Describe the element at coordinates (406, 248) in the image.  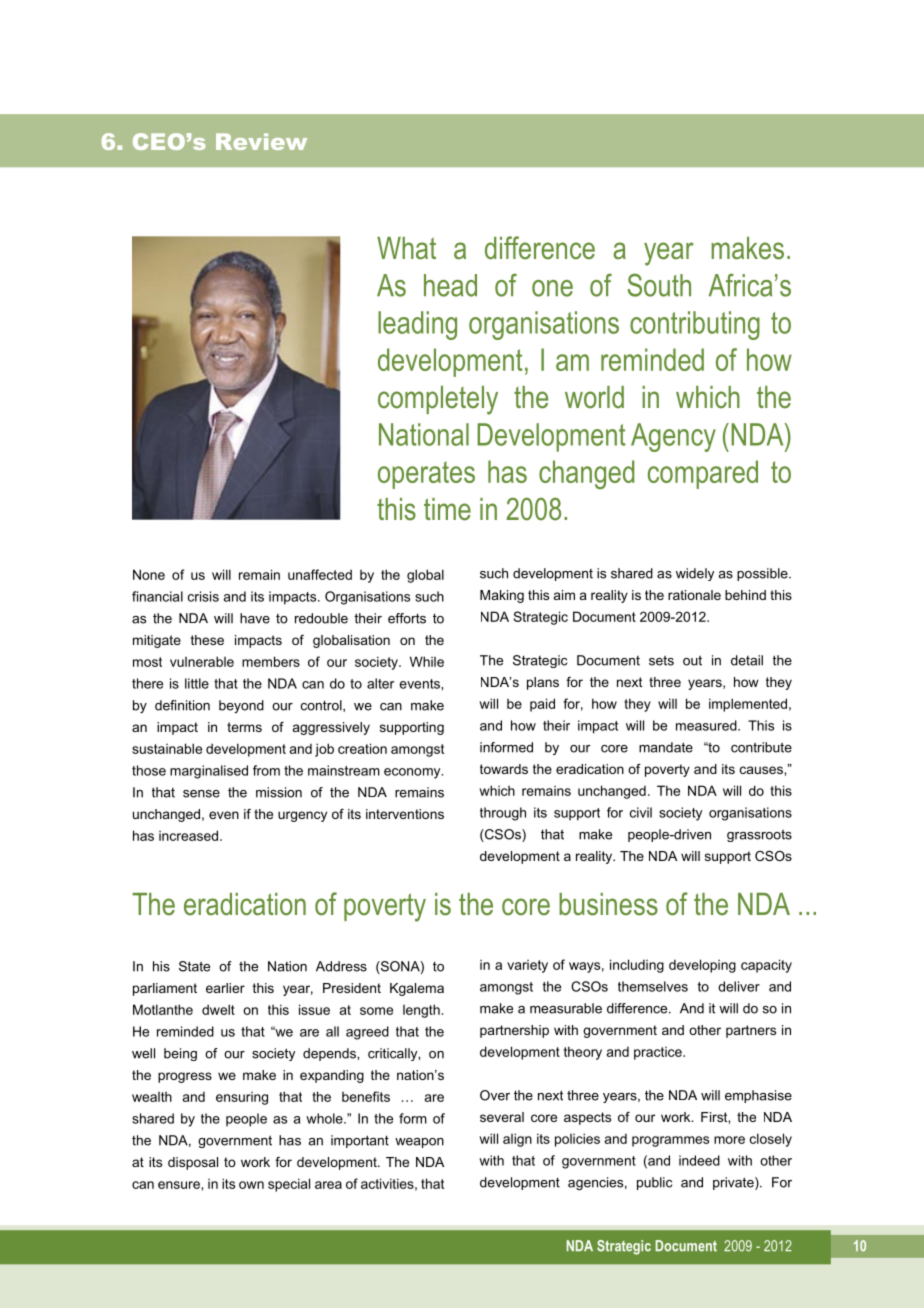
I see `What` at that location.
